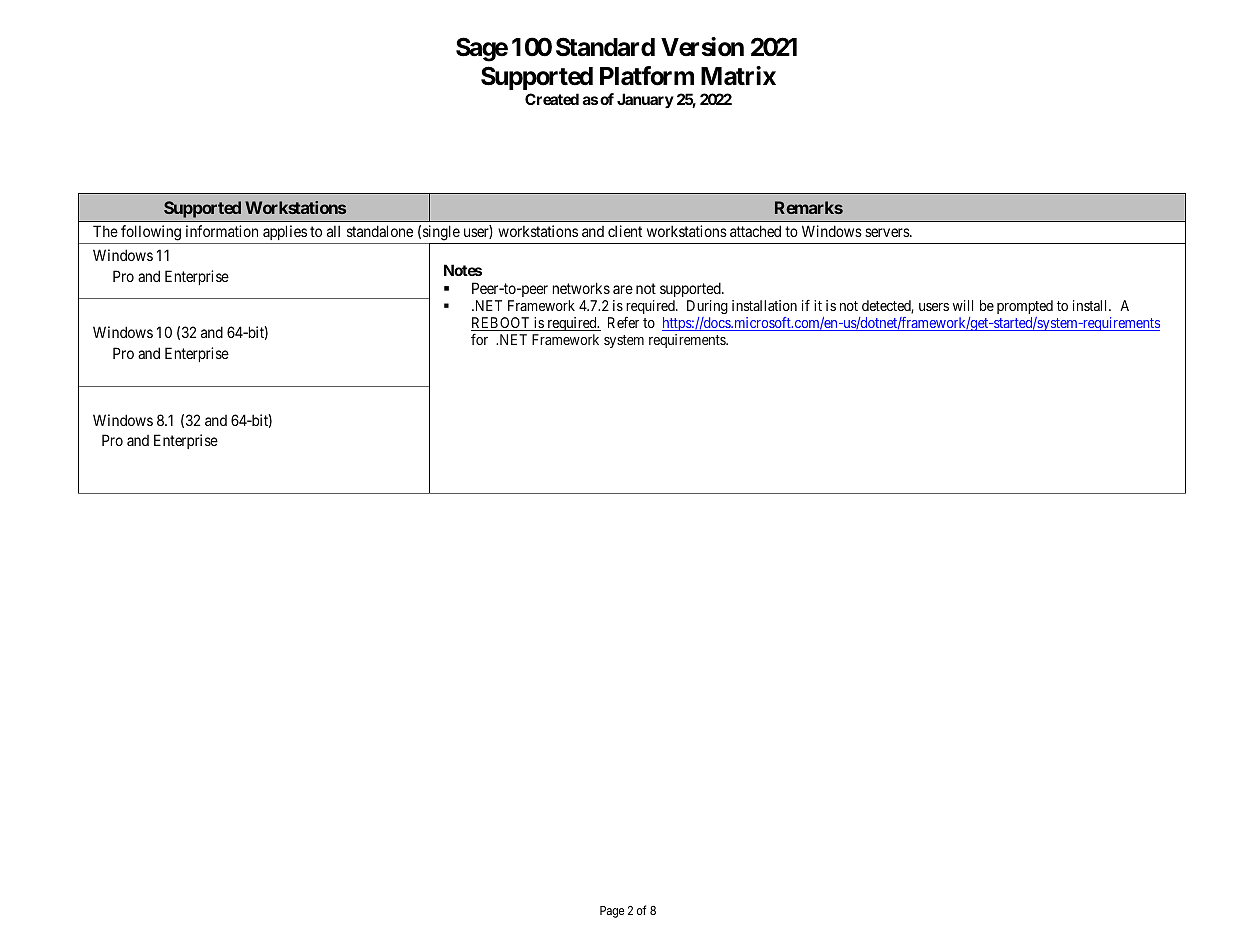 The image size is (1233, 952). Describe the element at coordinates (963, 305) in the page. I see `will` at that location.
